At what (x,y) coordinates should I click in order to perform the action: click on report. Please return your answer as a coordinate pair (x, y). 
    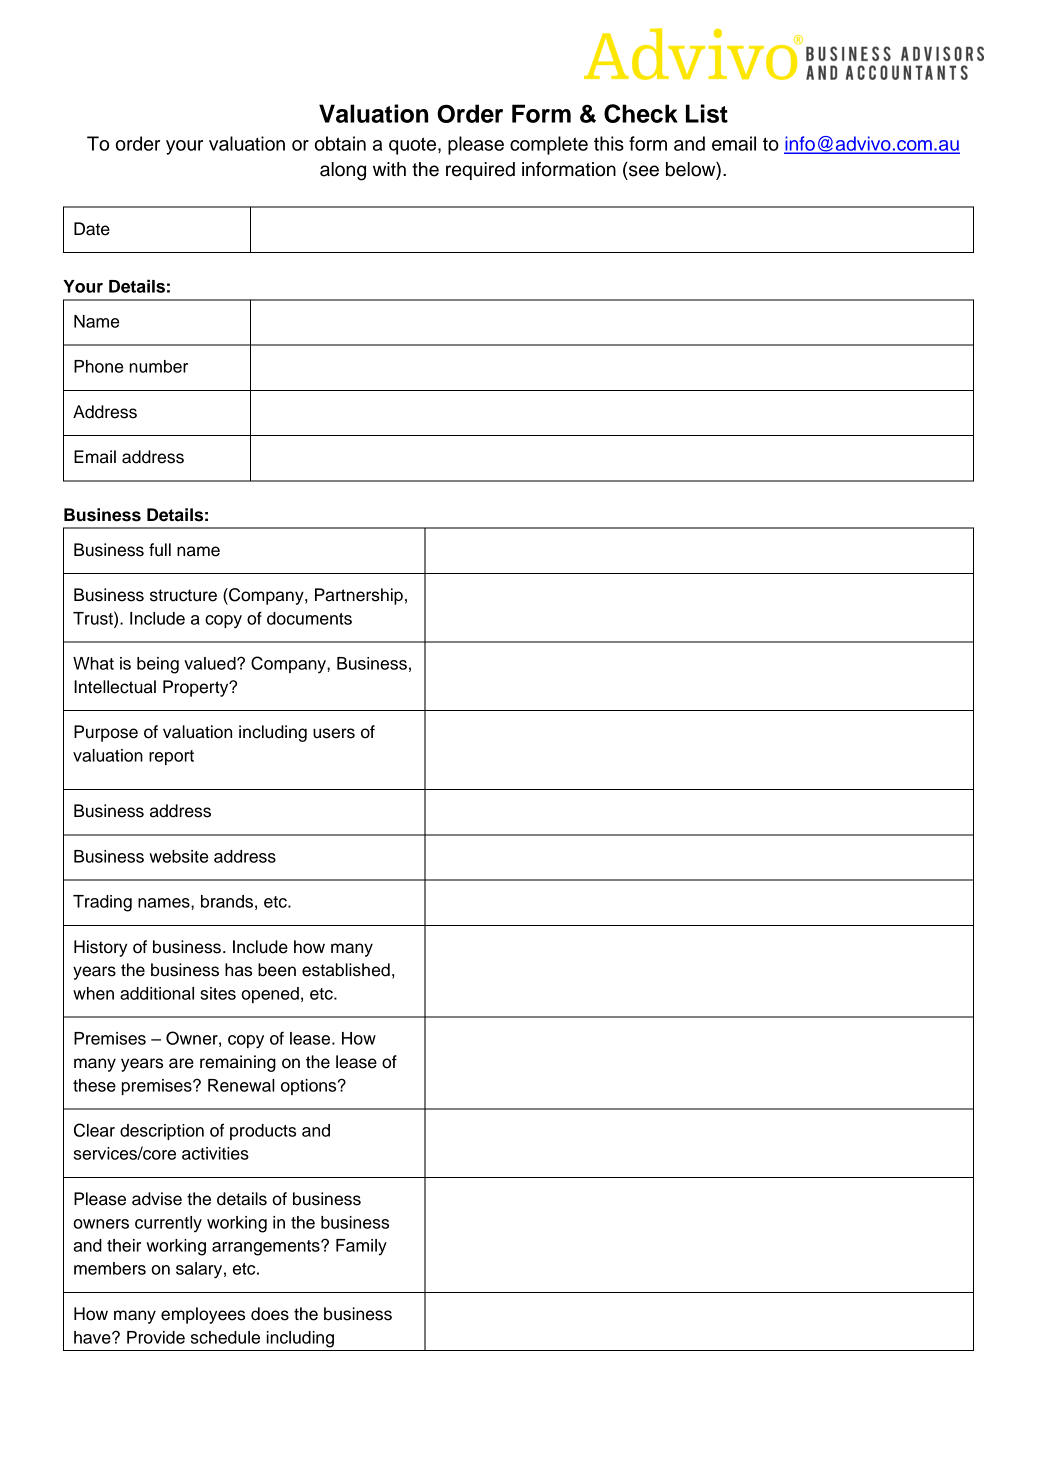
    Looking at the image, I should click on (171, 757).
